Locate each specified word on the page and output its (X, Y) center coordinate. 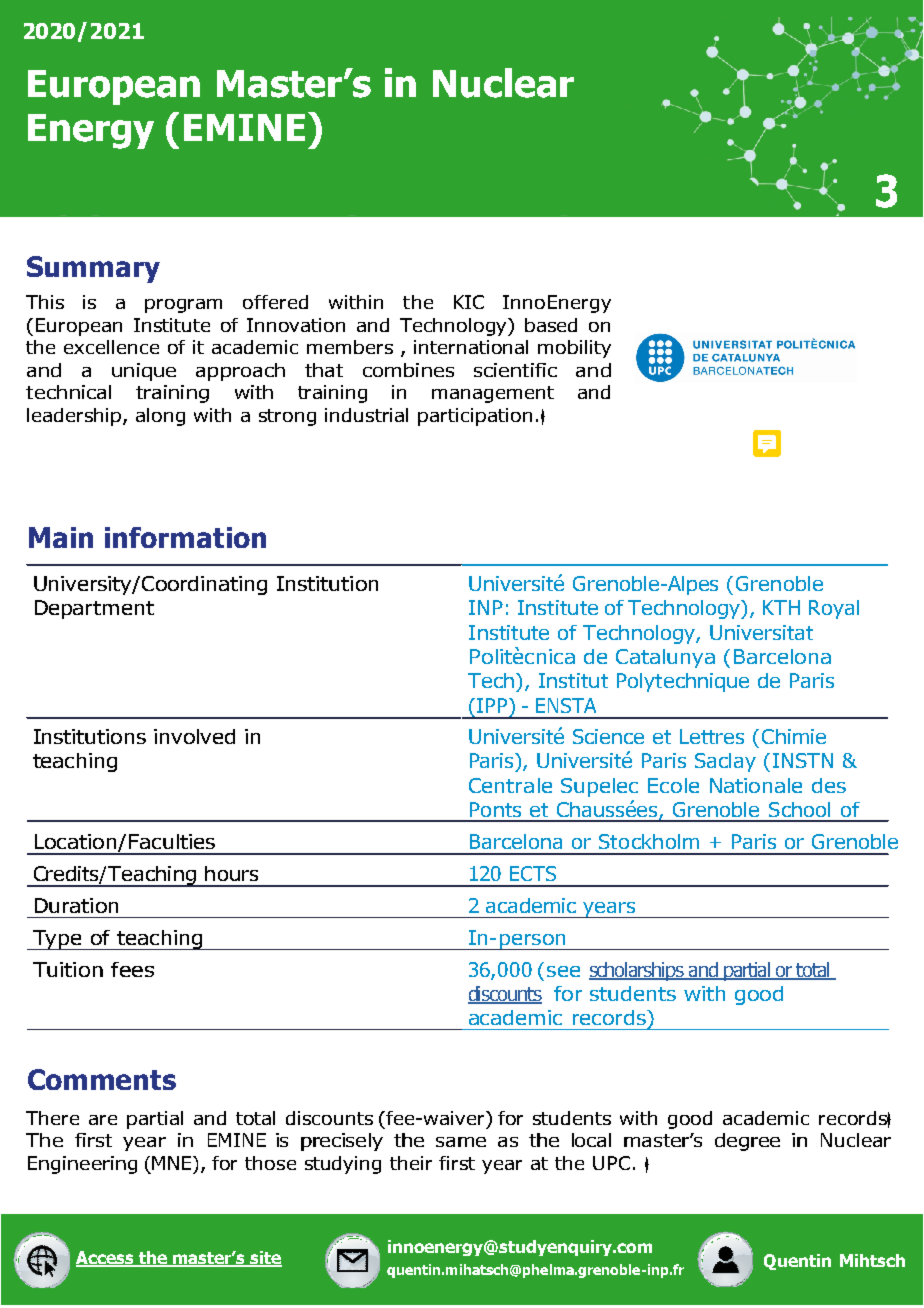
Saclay (725, 762)
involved (194, 736)
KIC (469, 302)
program (183, 306)
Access (106, 1259)
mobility (574, 349)
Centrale (510, 785)
